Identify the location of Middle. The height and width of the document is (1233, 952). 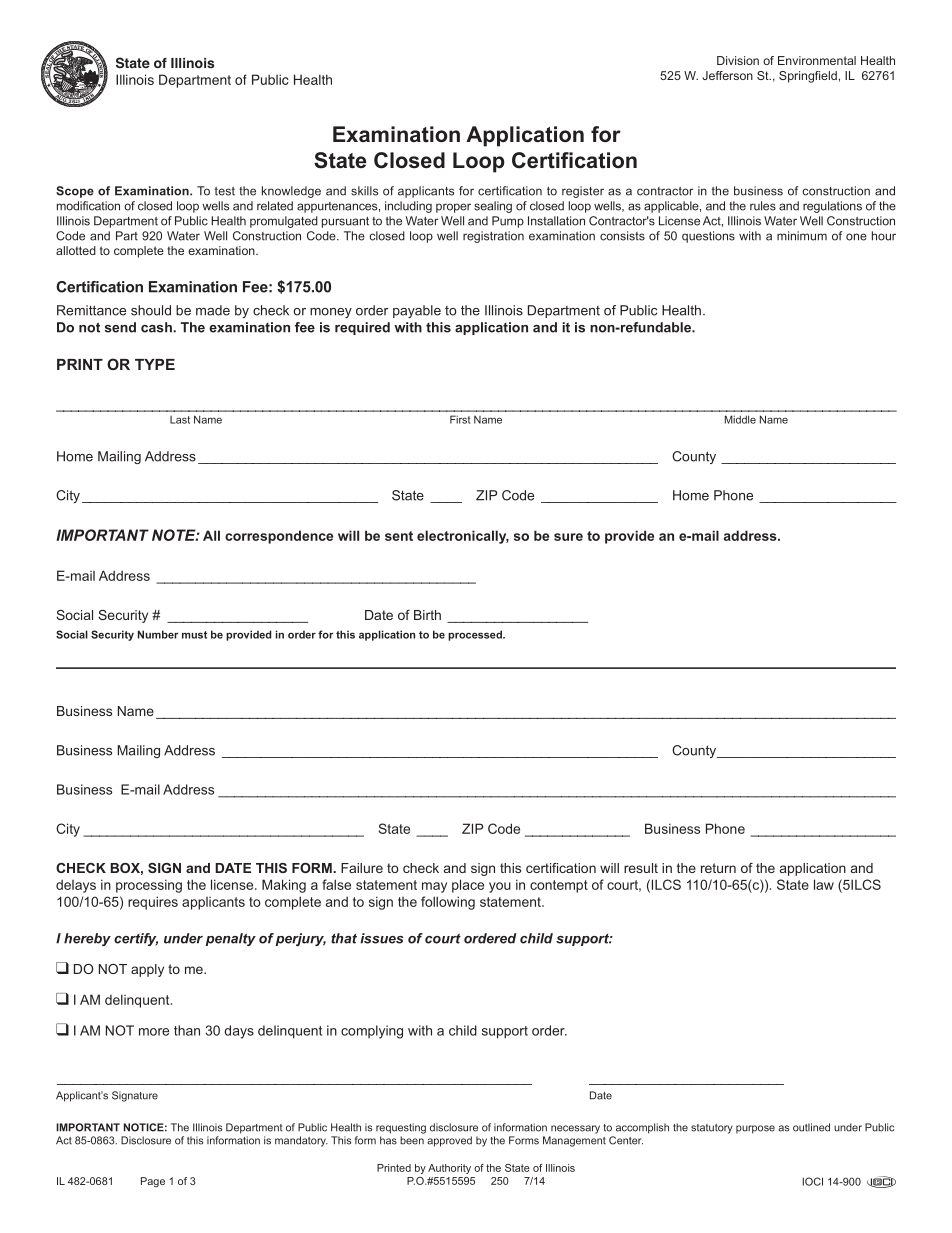
(740, 419).
